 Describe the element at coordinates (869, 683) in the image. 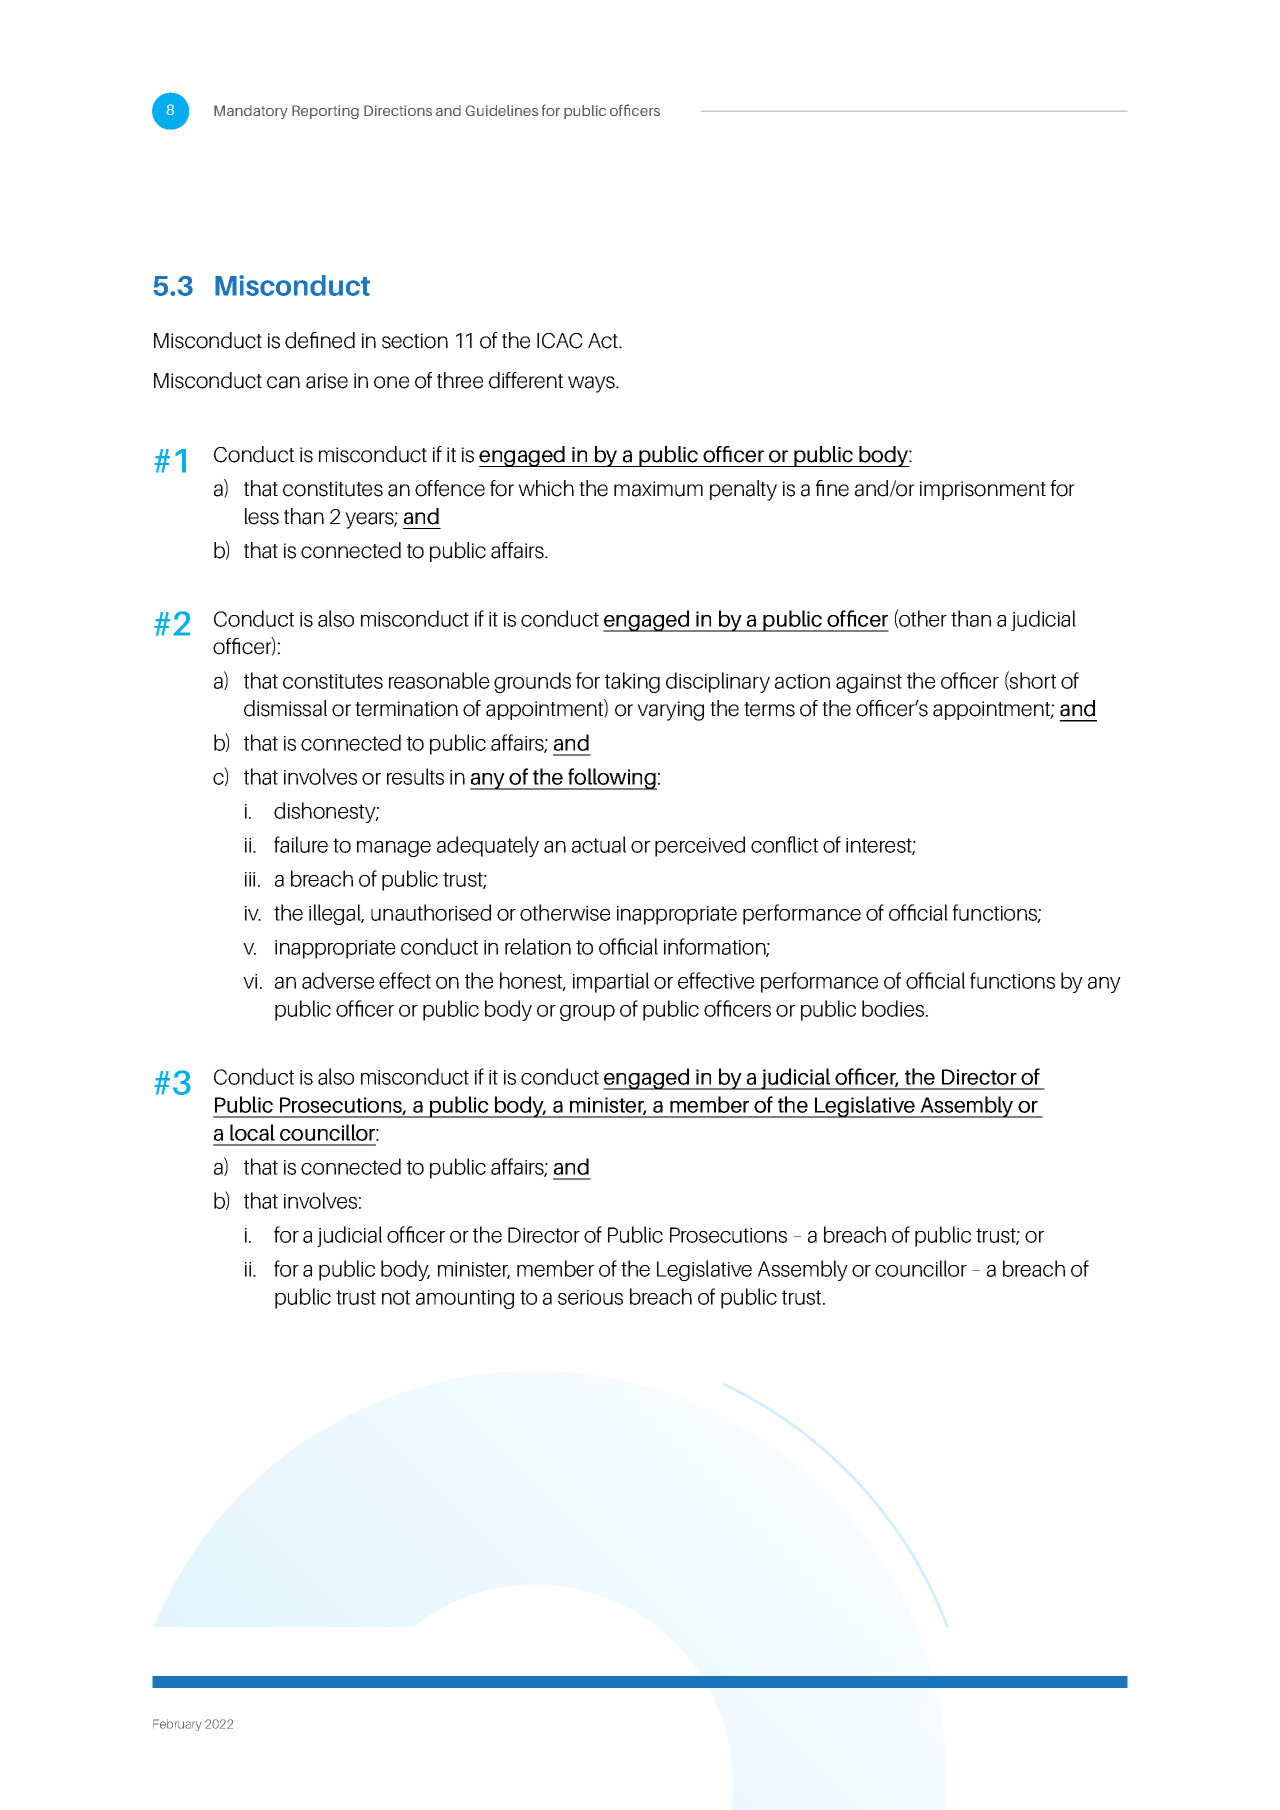

I see `against` at that location.
